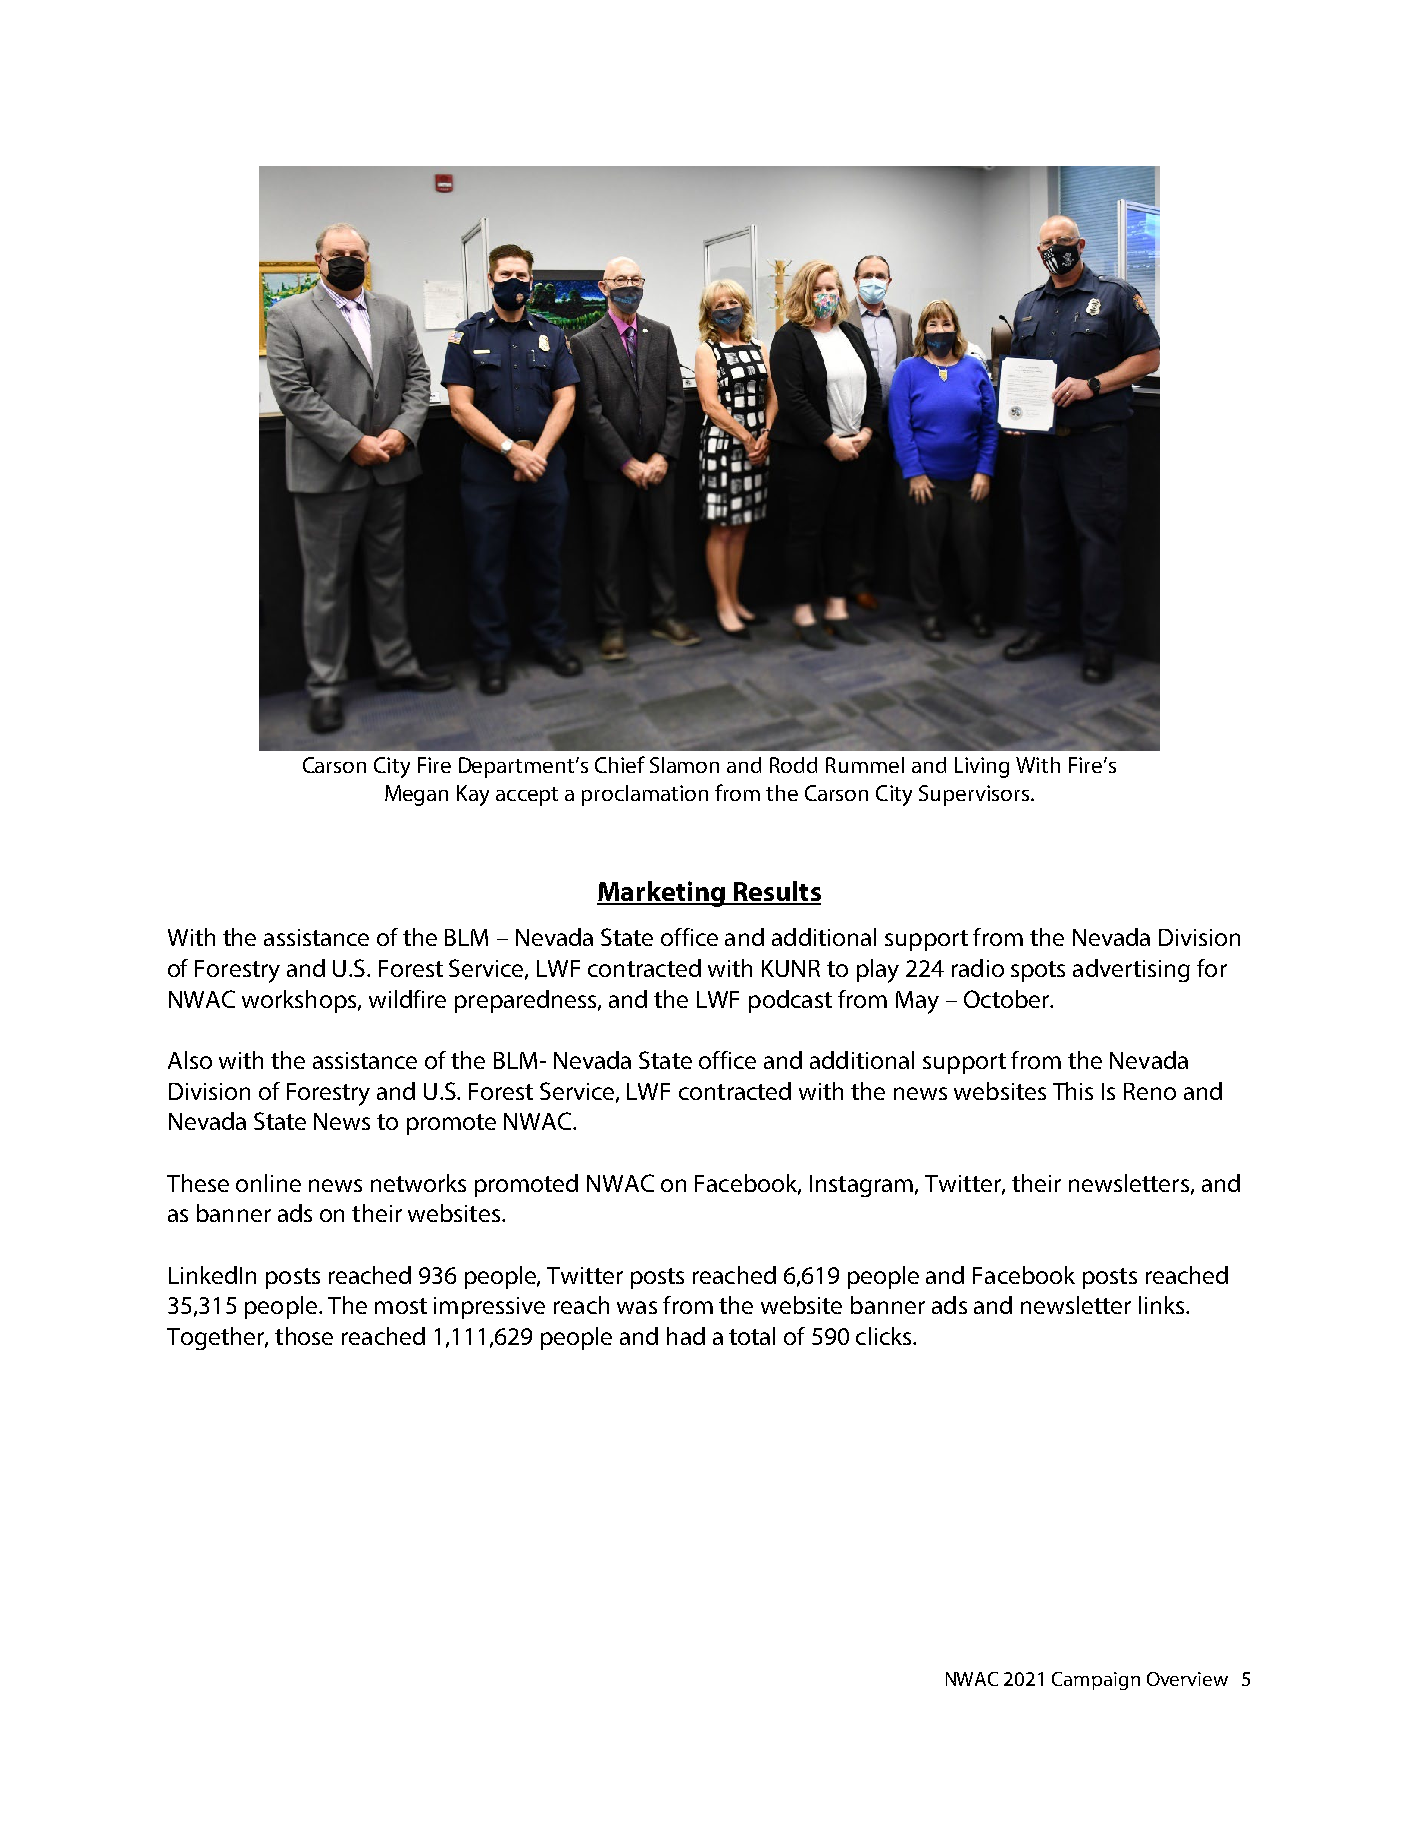 This document has height=1836, width=1419. I want to click on links, so click(1163, 1305).
